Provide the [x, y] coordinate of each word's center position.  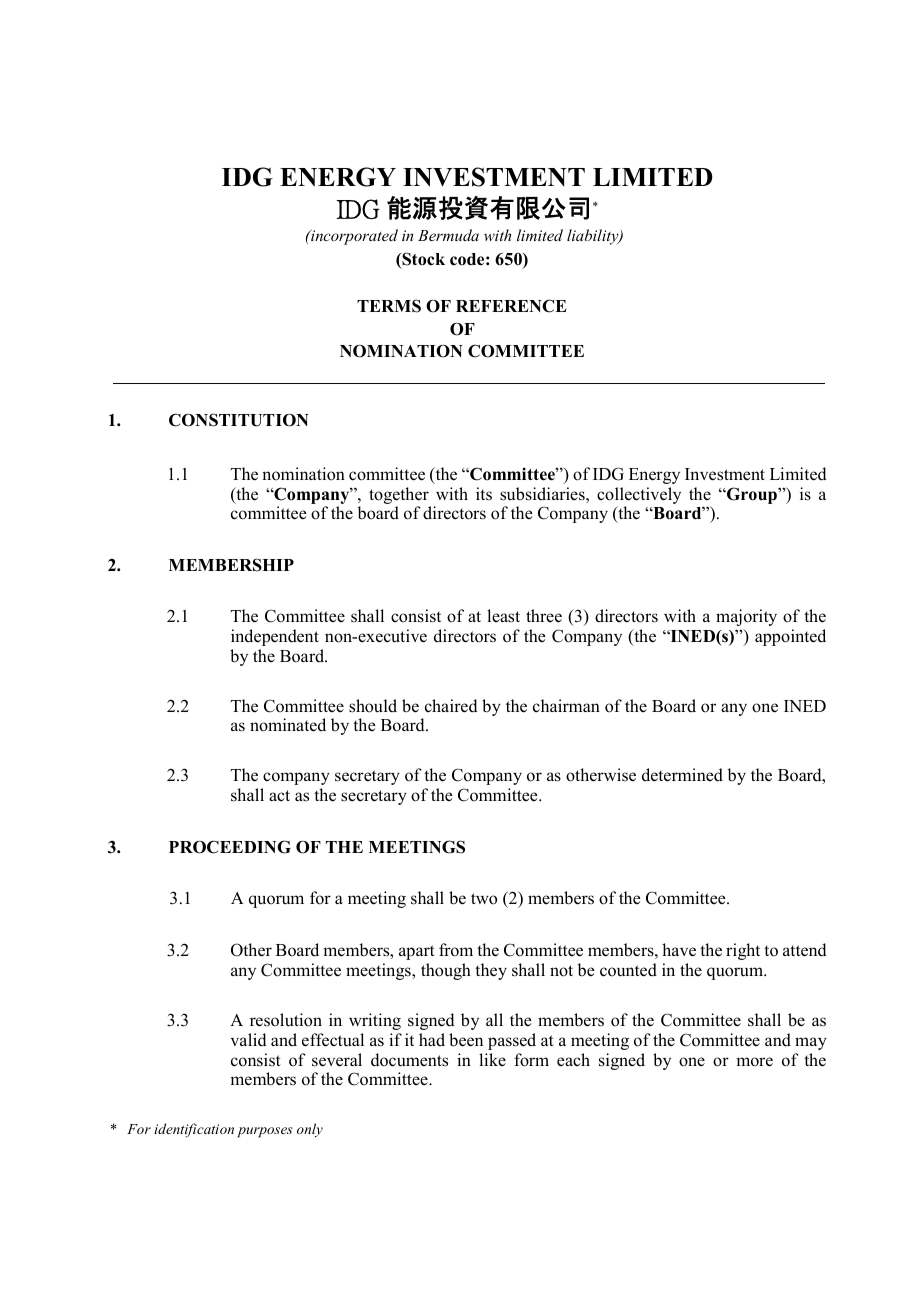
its [484, 494]
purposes [265, 1132]
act [279, 795]
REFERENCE [511, 306]
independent [275, 637]
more [754, 1062]
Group [752, 495]
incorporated [353, 237]
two [484, 899]
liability [594, 237]
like [492, 1059]
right [743, 951]
